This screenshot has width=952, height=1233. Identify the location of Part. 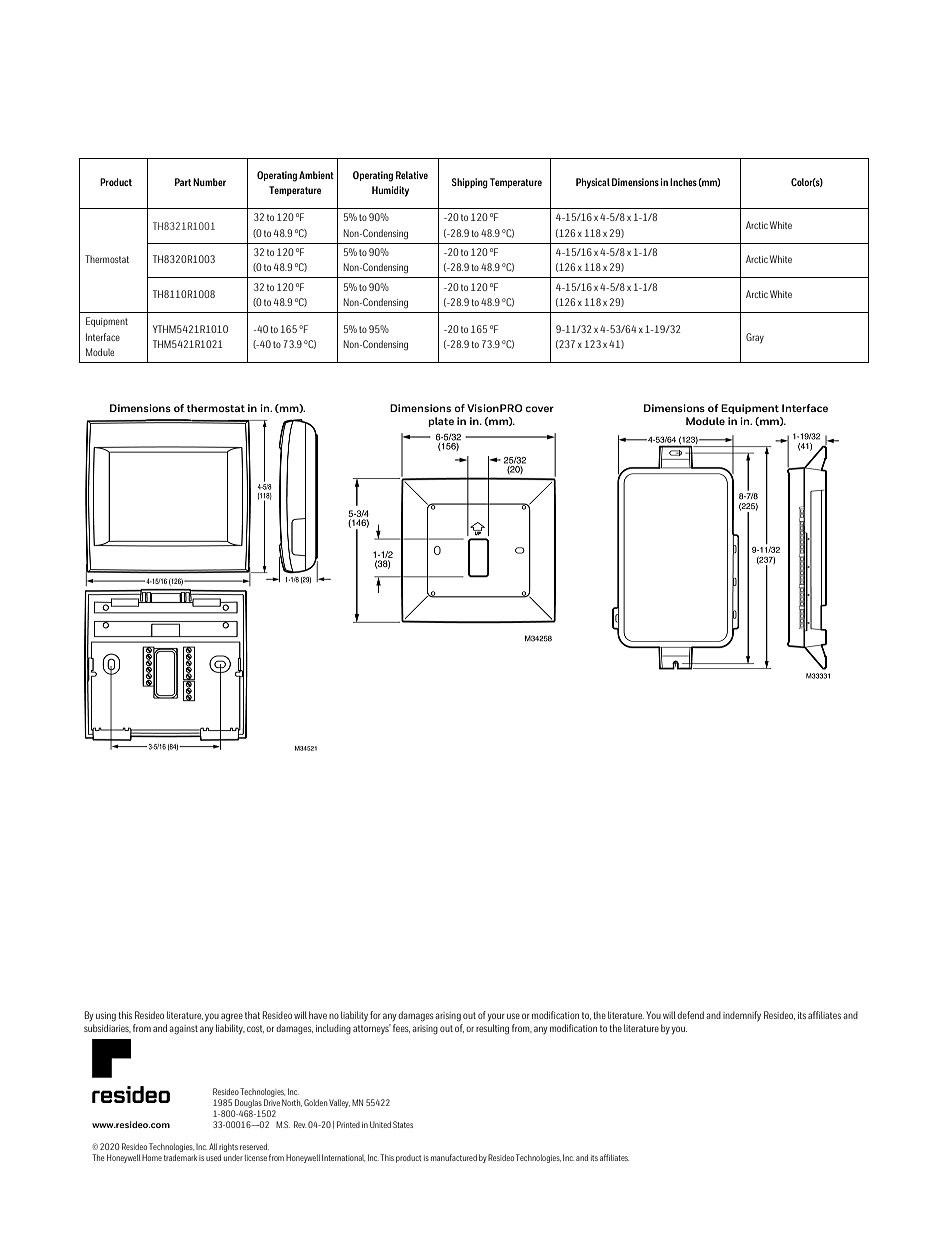
(183, 182).
